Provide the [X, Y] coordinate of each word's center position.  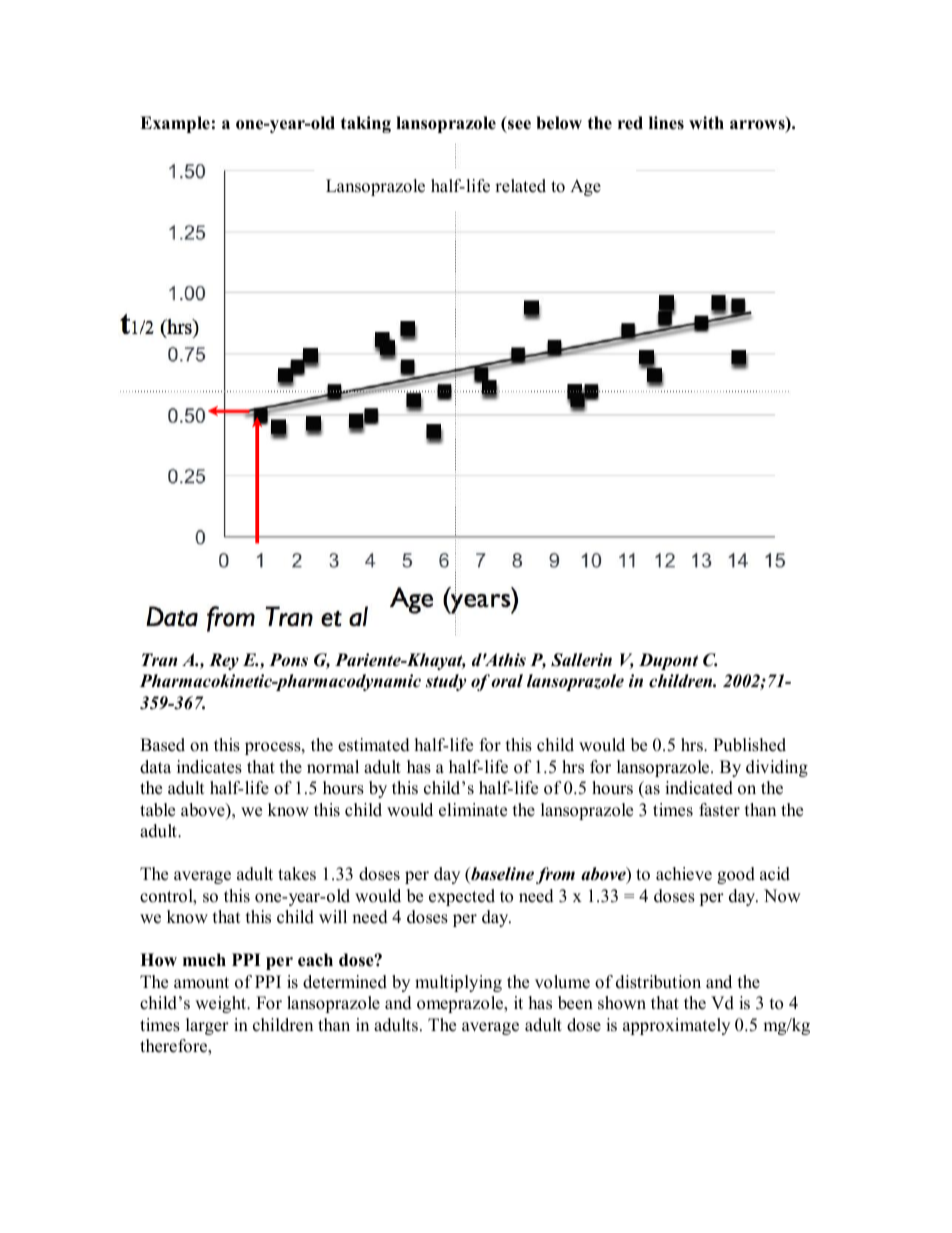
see [519, 125]
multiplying [458, 983]
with [706, 122]
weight [221, 1004]
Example [175, 124]
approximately [676, 1026]
